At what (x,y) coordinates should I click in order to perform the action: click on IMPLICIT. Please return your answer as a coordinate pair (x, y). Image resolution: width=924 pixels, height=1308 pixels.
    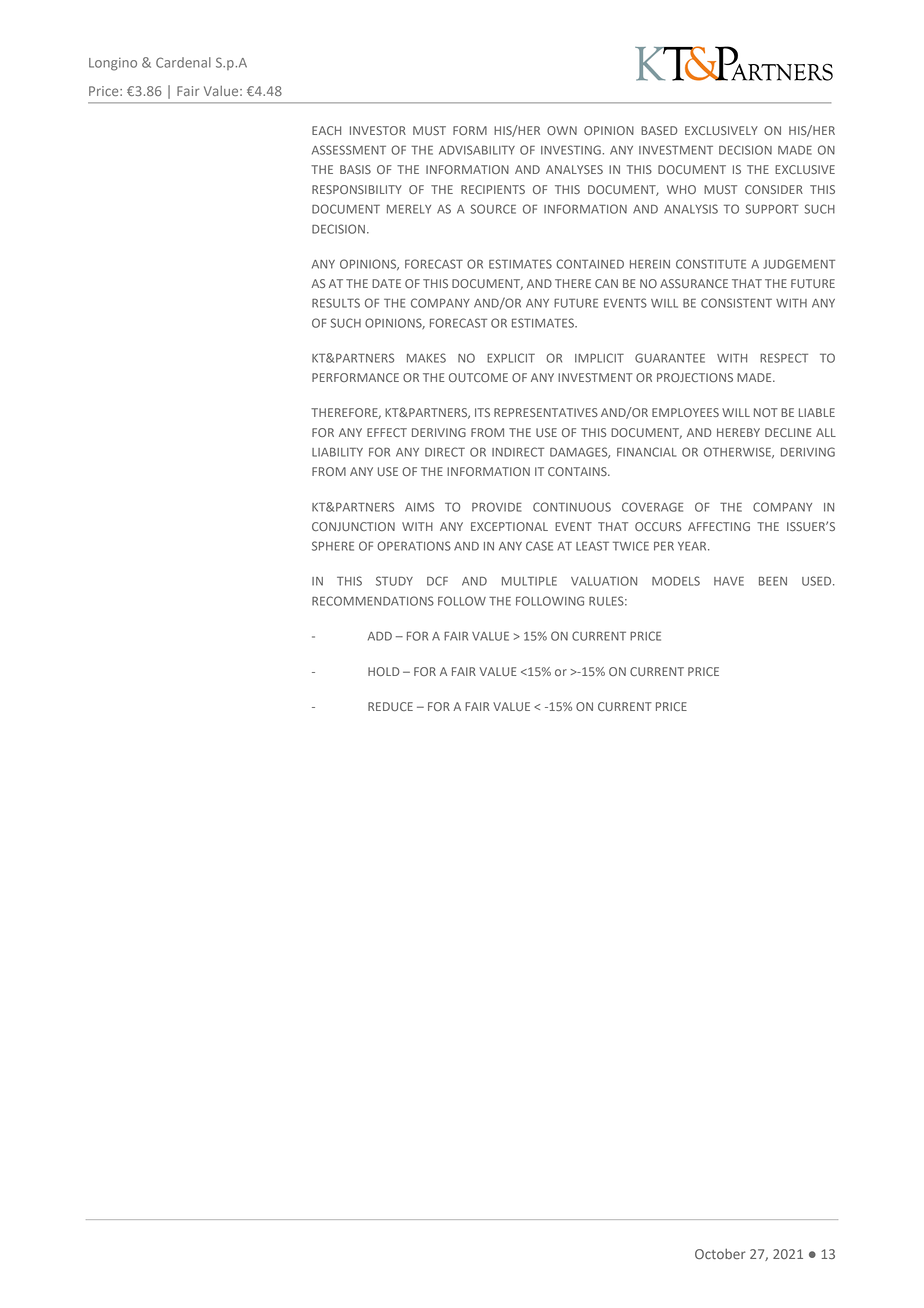
    Looking at the image, I should click on (599, 358).
